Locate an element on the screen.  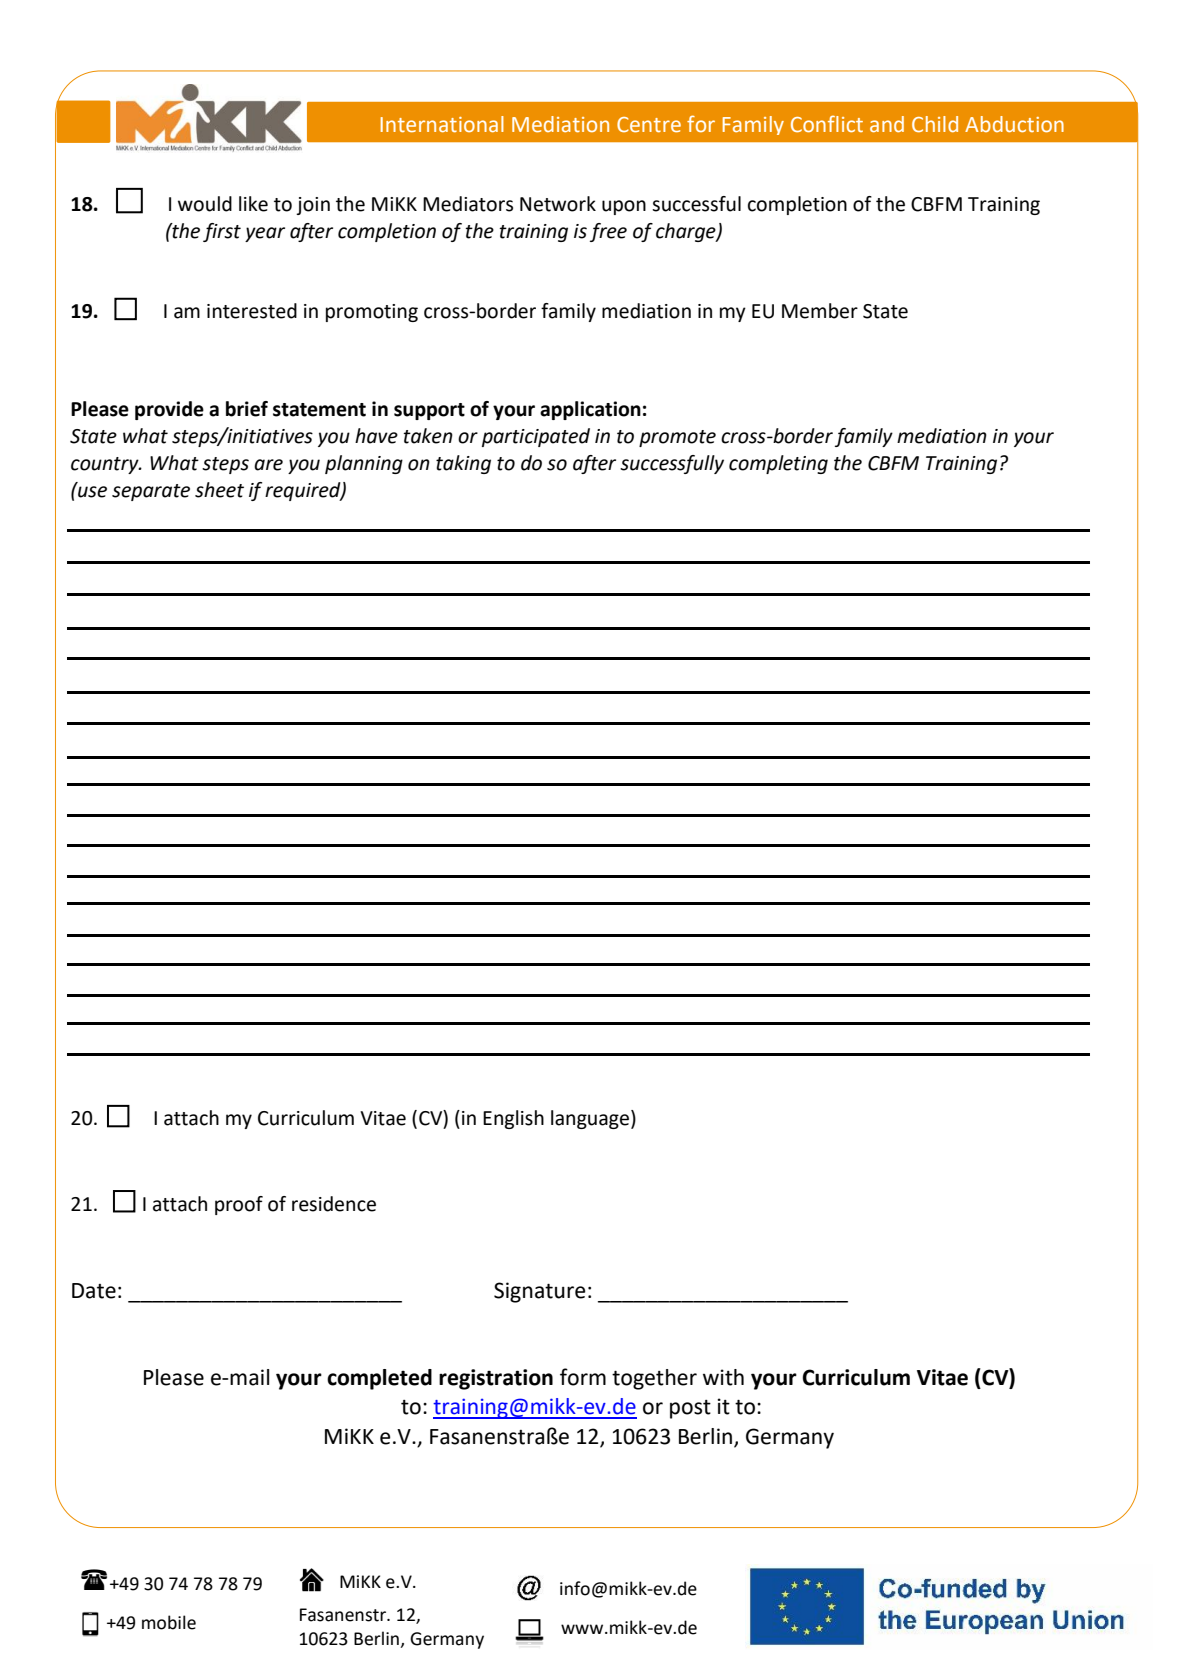
mobile is located at coordinates (169, 1622).
